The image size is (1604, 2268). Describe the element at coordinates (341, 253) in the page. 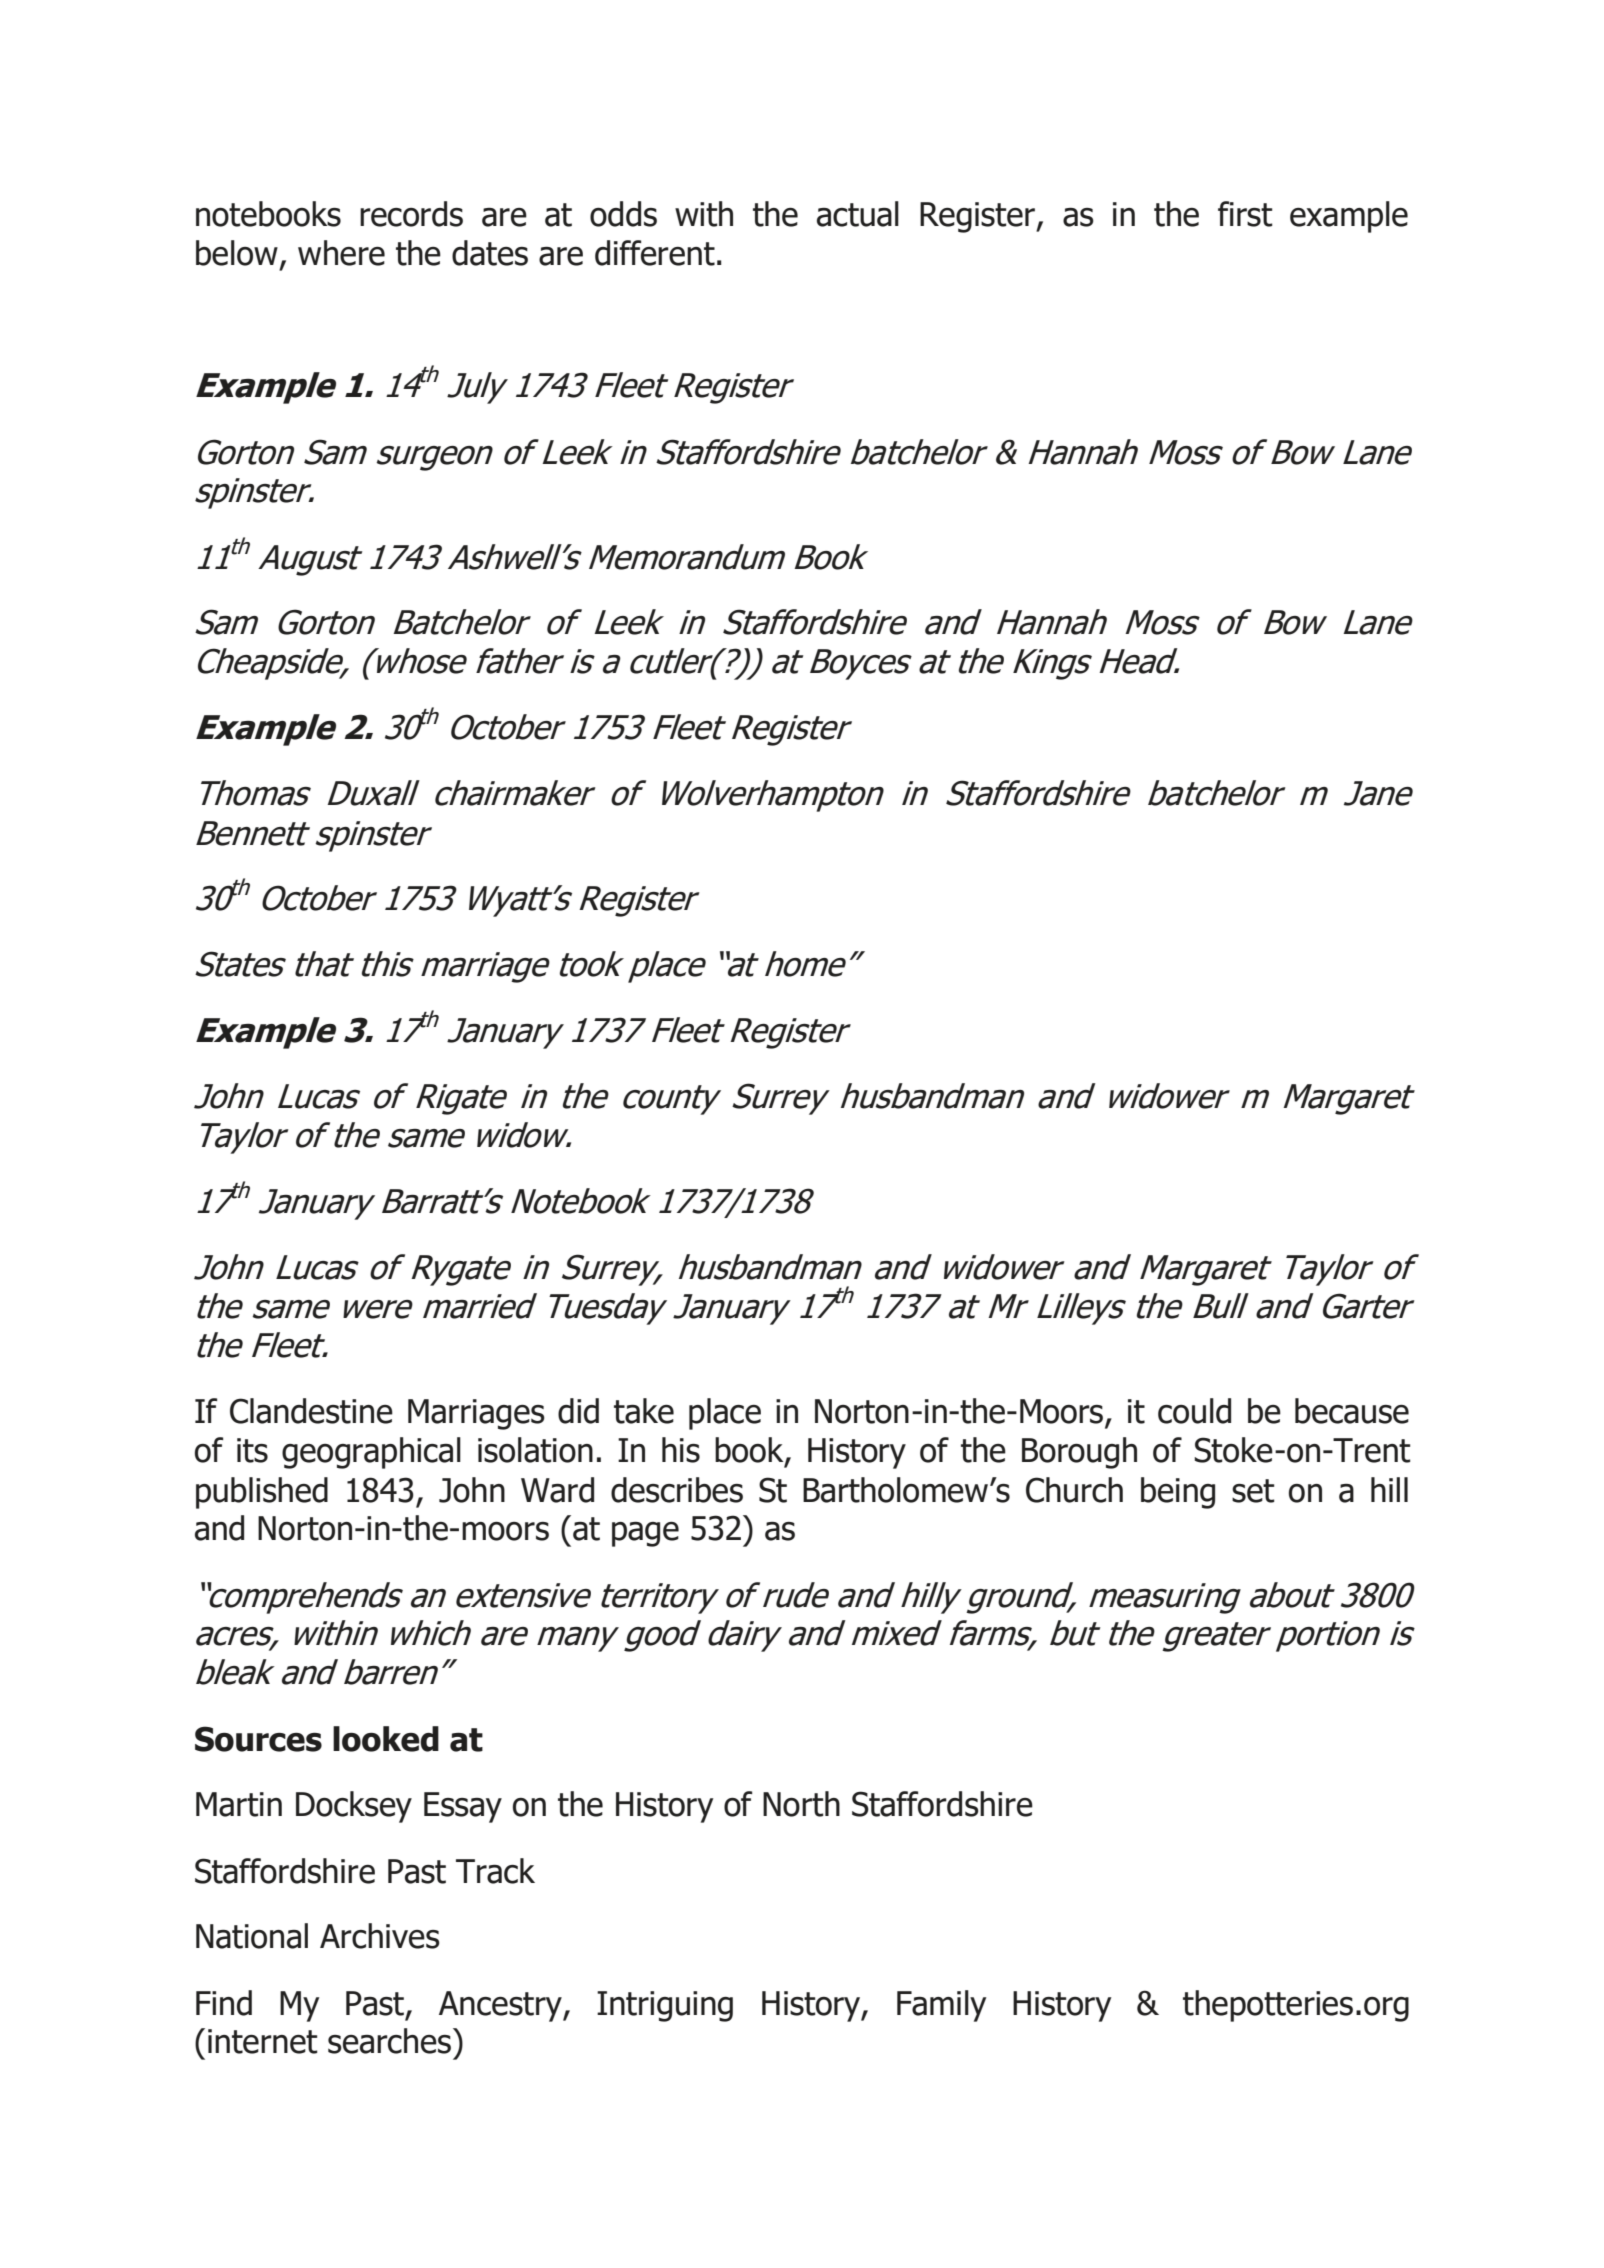

I see `where` at that location.
